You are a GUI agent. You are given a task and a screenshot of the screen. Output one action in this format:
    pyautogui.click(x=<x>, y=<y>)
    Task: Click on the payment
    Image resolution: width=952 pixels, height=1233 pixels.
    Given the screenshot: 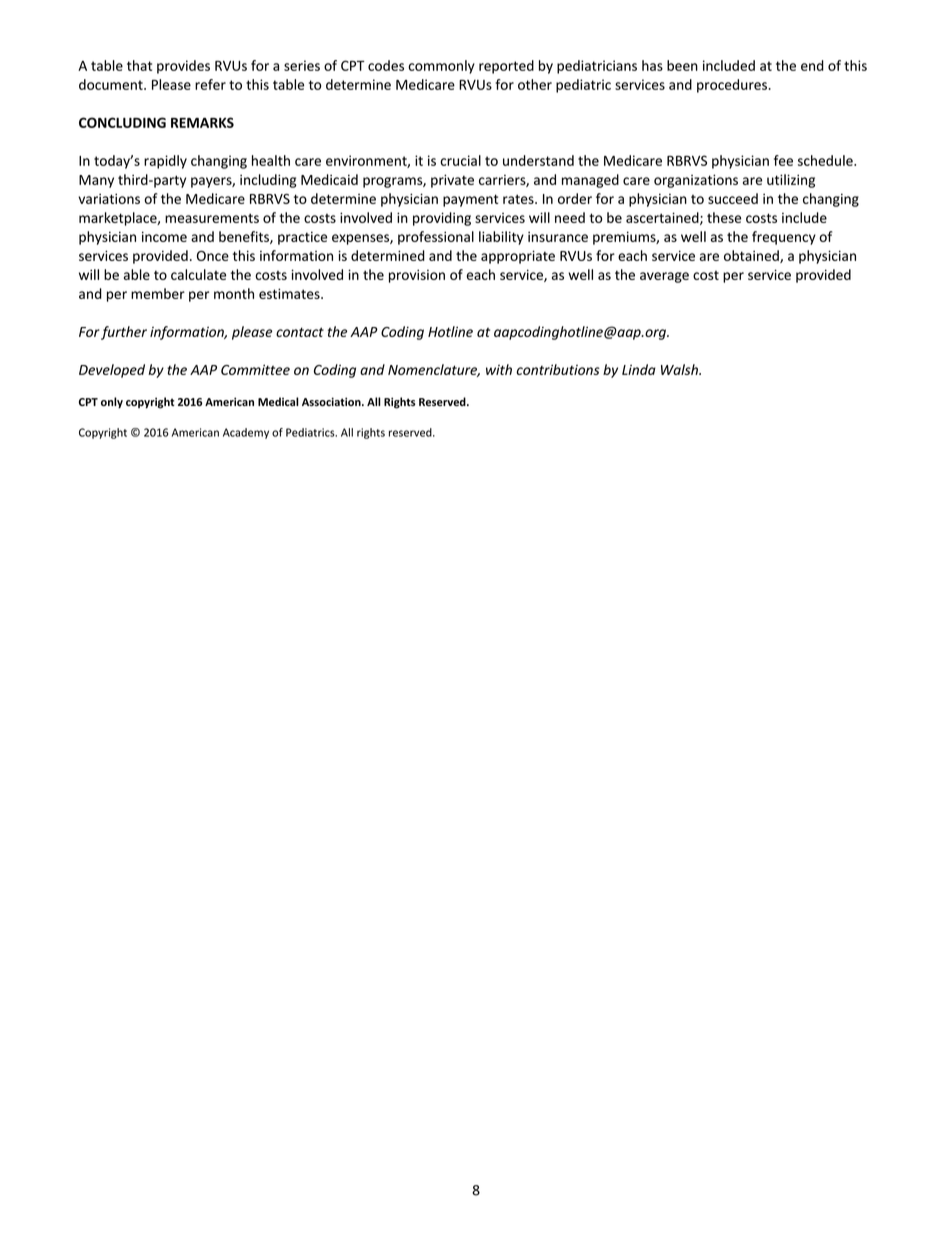 What is the action you would take?
    pyautogui.click(x=470, y=200)
